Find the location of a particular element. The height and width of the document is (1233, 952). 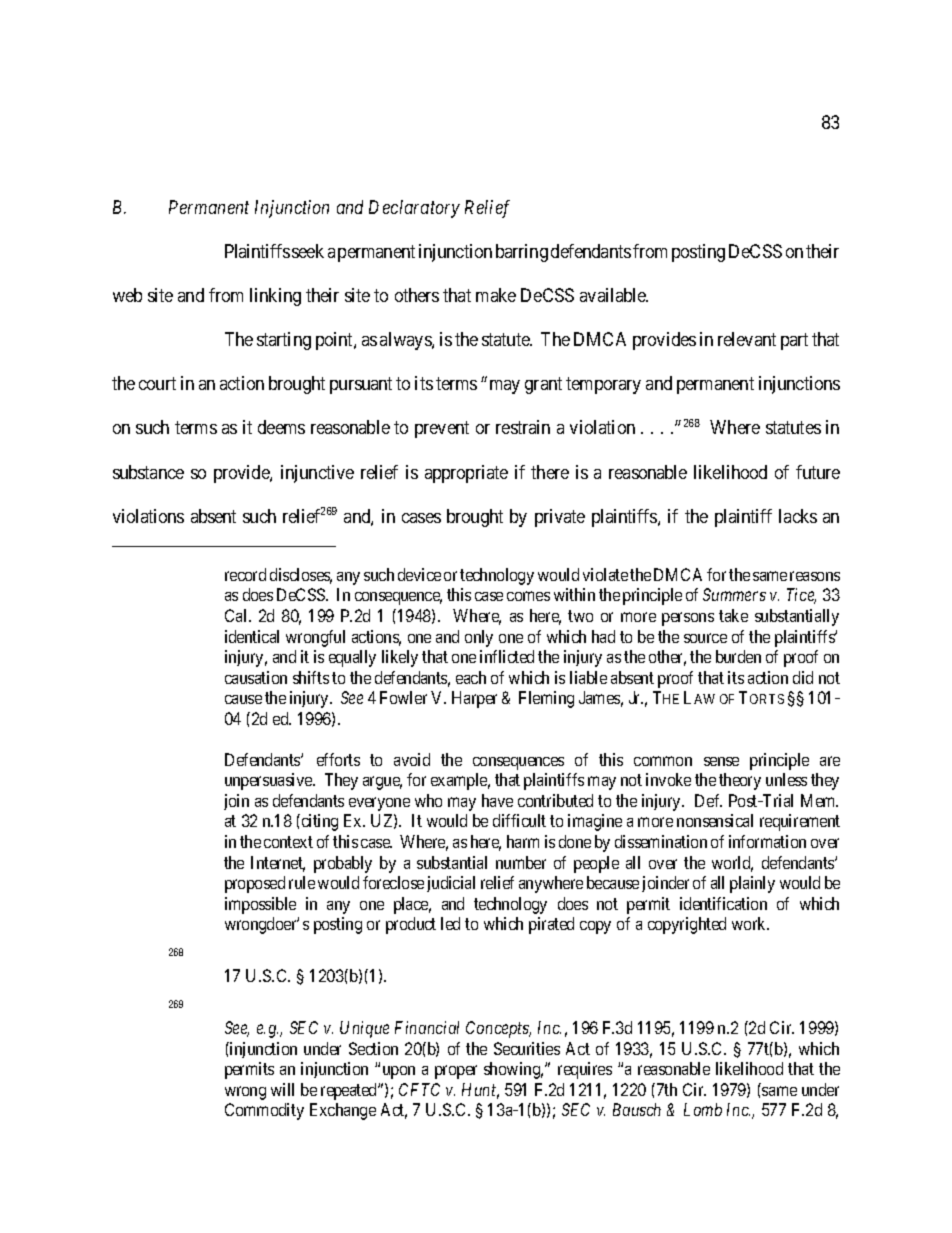

have is located at coordinates (497, 800).
